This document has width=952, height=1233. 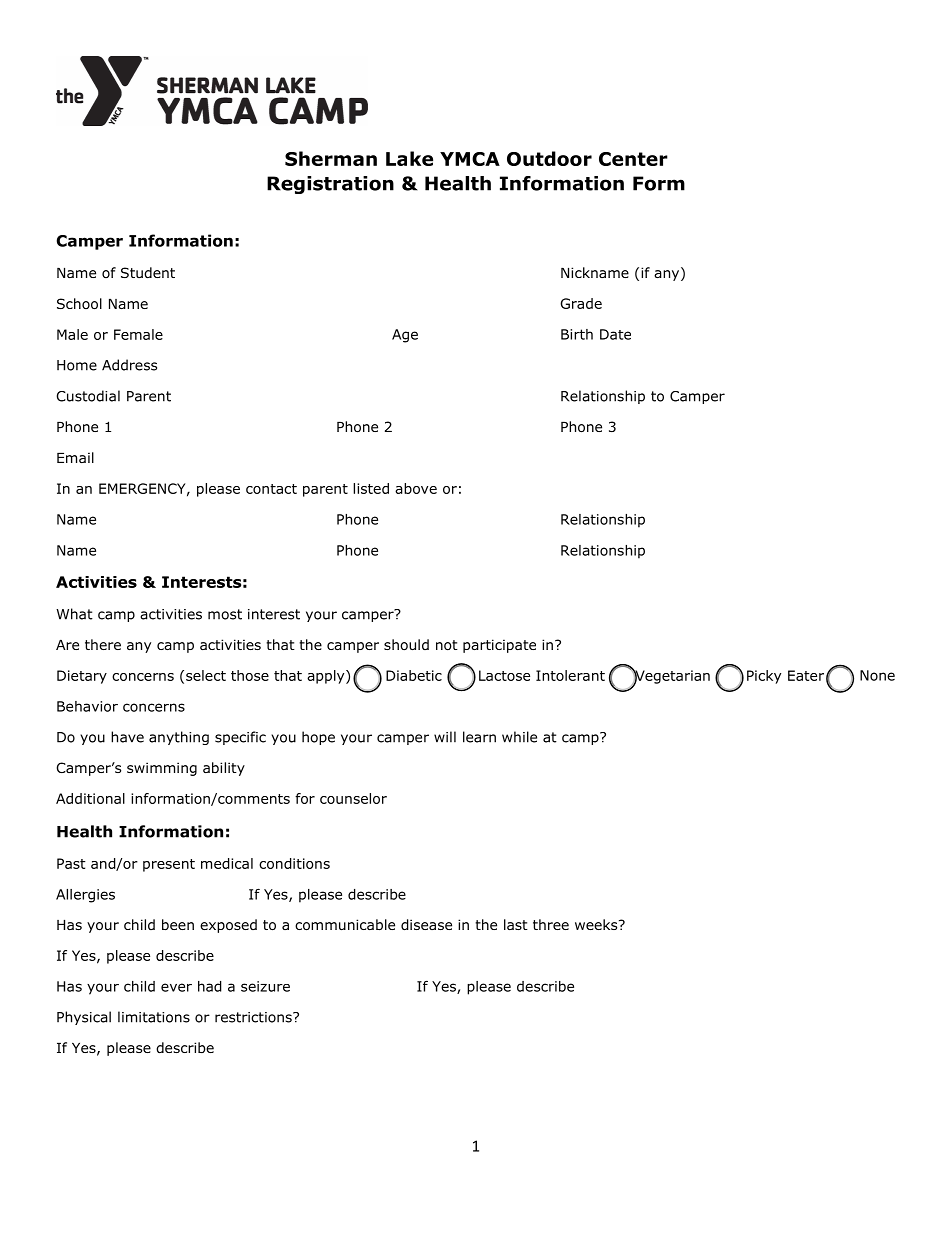 What do you see at coordinates (470, 159) in the document?
I see `YMCA` at bounding box center [470, 159].
